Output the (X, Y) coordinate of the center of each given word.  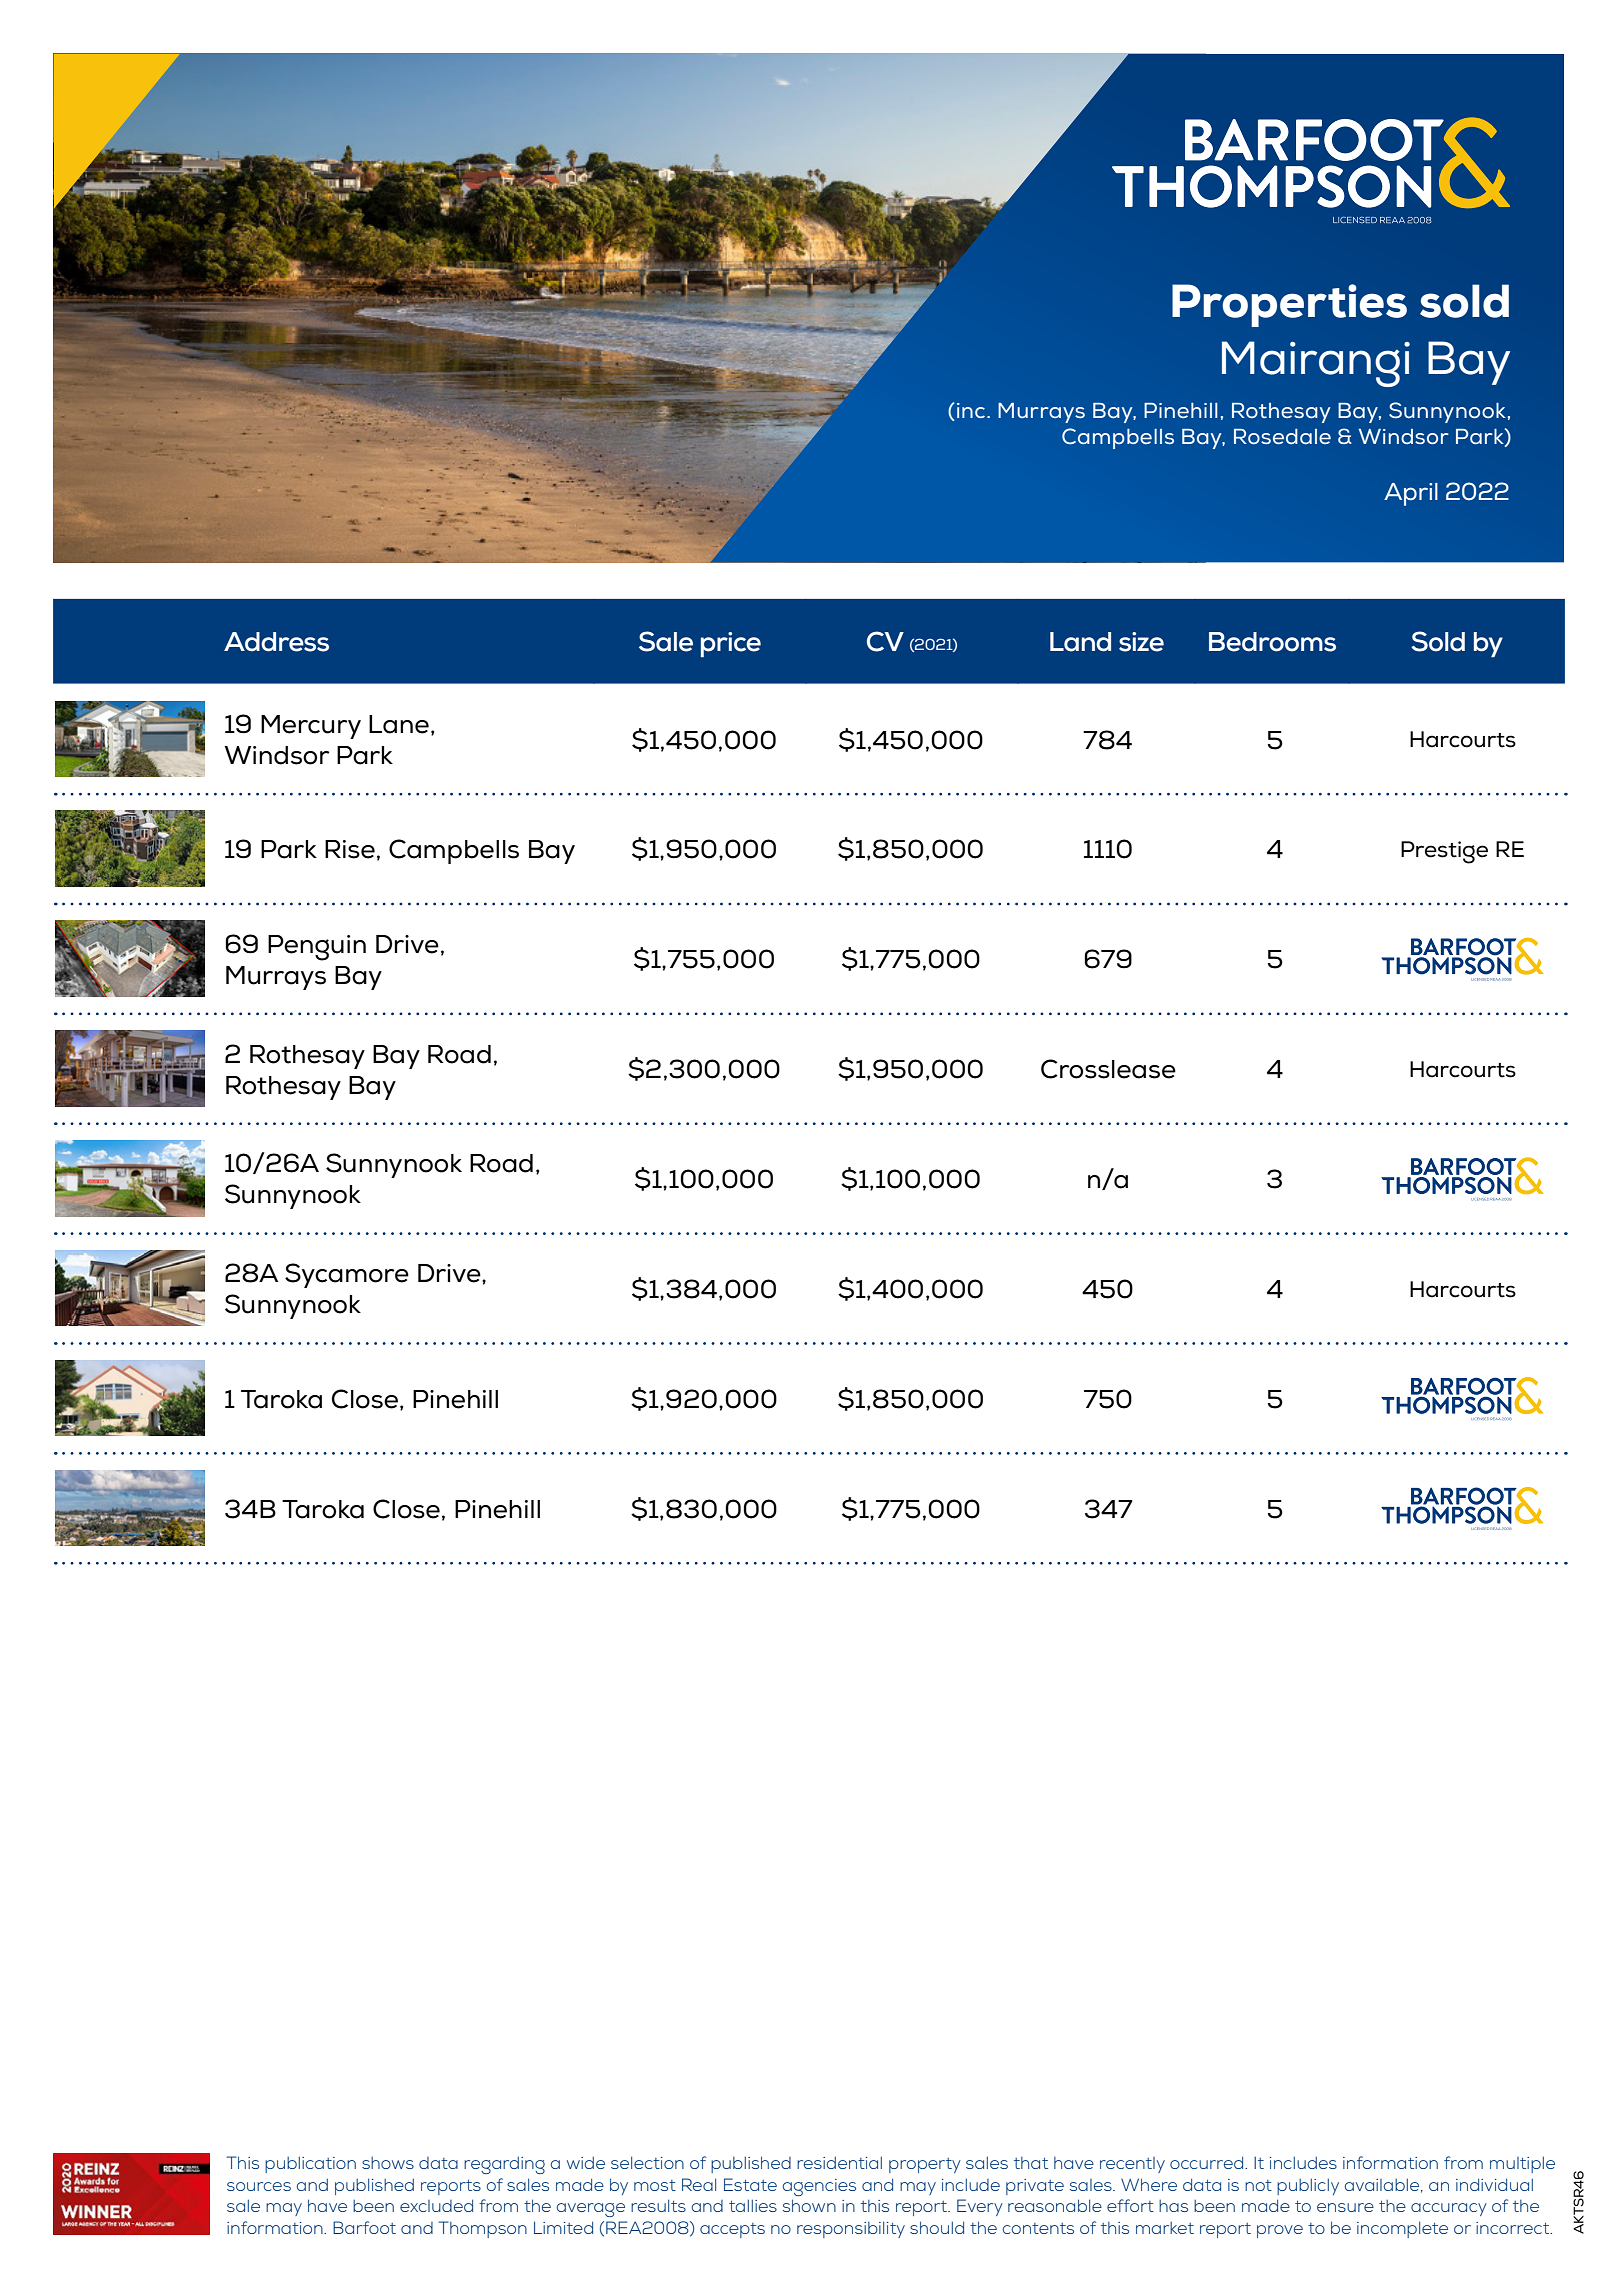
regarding (504, 2165)
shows (388, 2163)
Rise (350, 849)
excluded (436, 2205)
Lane (399, 724)
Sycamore (347, 1275)
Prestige (1444, 852)
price (731, 644)
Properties (1289, 305)
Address (276, 642)
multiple (1522, 2164)
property (925, 2165)
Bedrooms (1272, 642)
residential (839, 2162)
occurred (1208, 2162)
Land (1080, 642)
